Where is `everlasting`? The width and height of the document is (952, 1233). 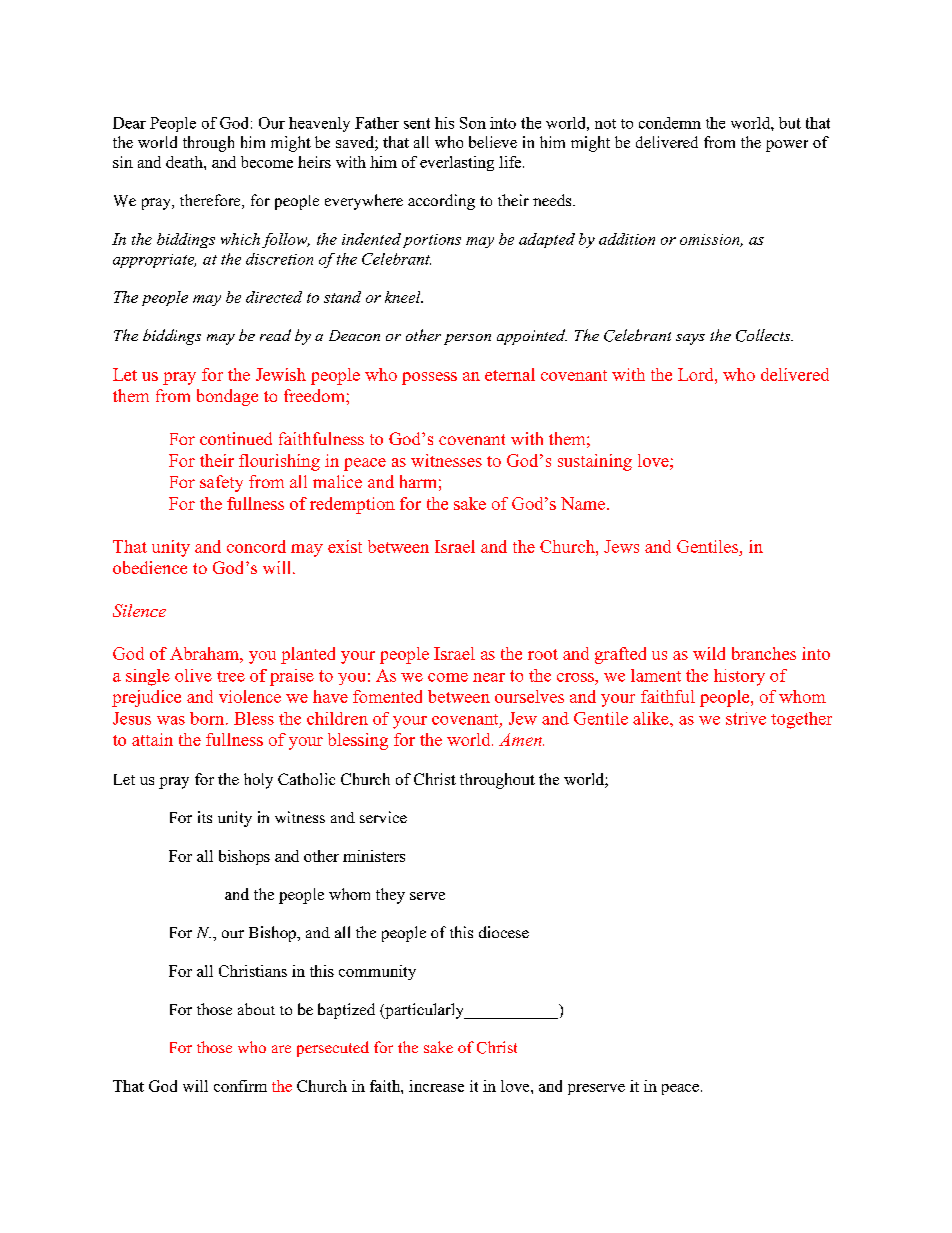
everlasting is located at coordinates (457, 163).
